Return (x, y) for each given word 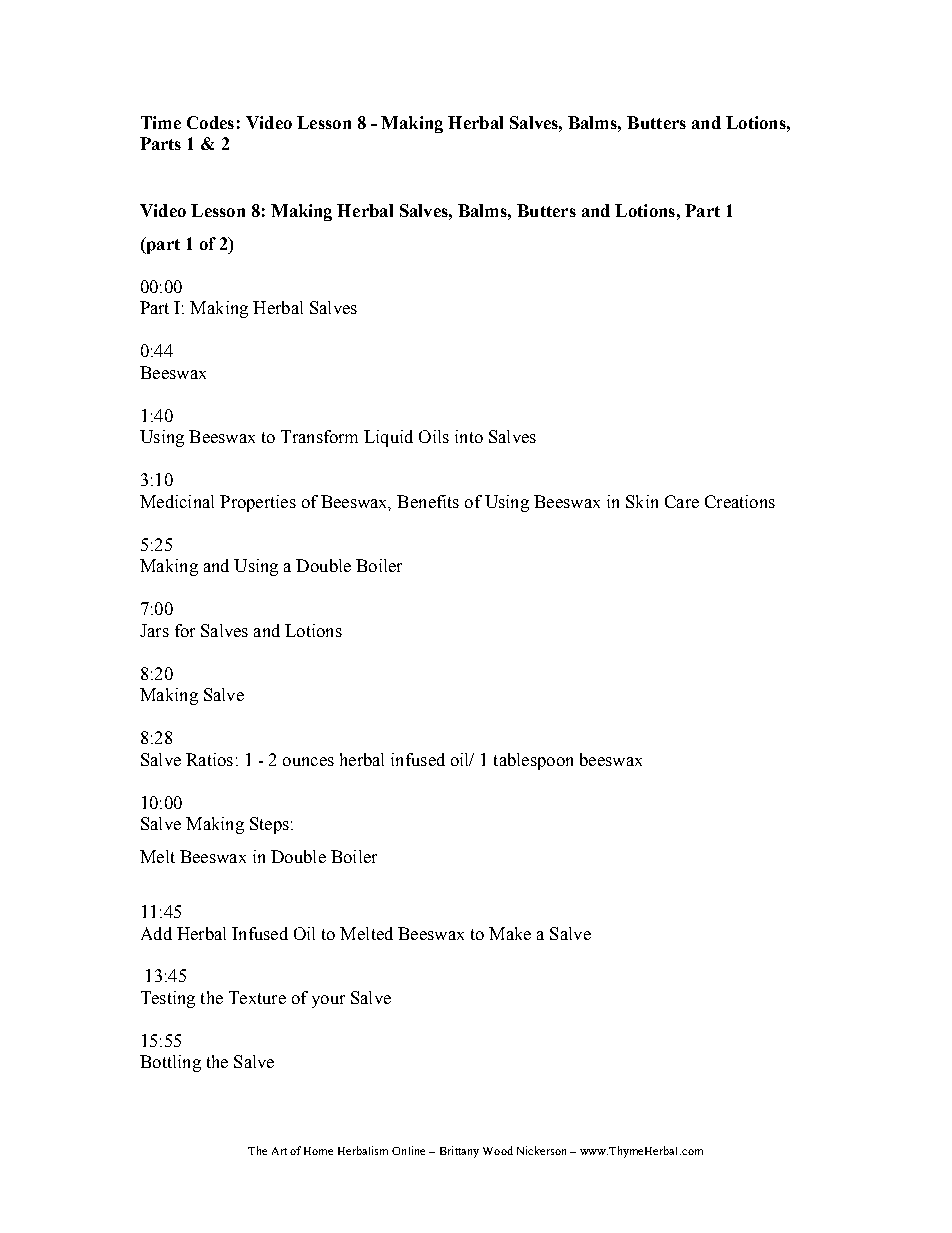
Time (161, 122)
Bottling (170, 1063)
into (469, 436)
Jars (154, 630)
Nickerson (541, 1150)
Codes (210, 122)
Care (682, 501)
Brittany (459, 1152)
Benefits (428, 501)
